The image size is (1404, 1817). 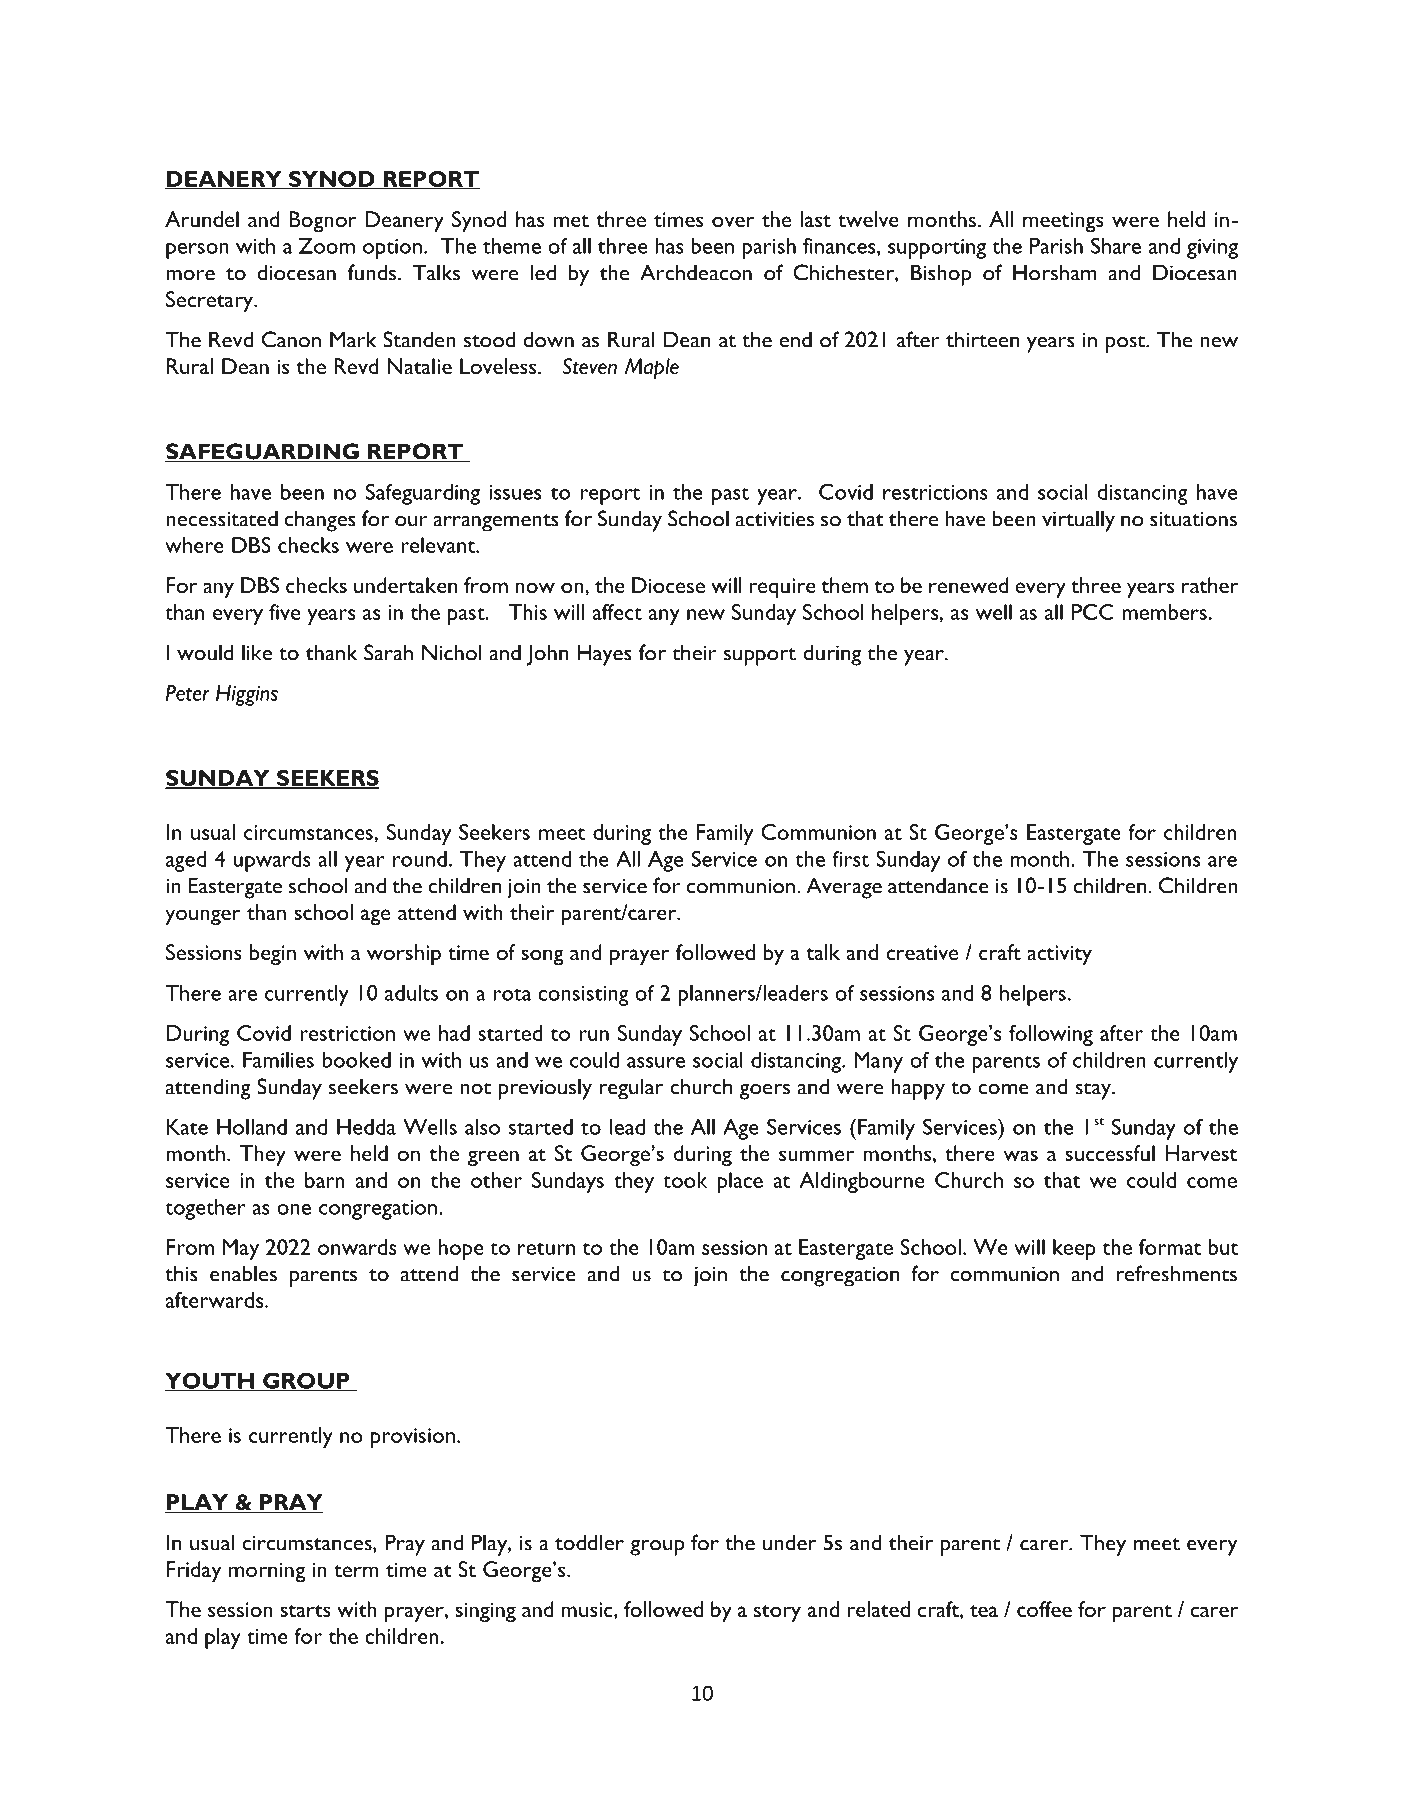 What do you see at coordinates (1093, 612) in the screenshot?
I see `PCC` at bounding box center [1093, 612].
